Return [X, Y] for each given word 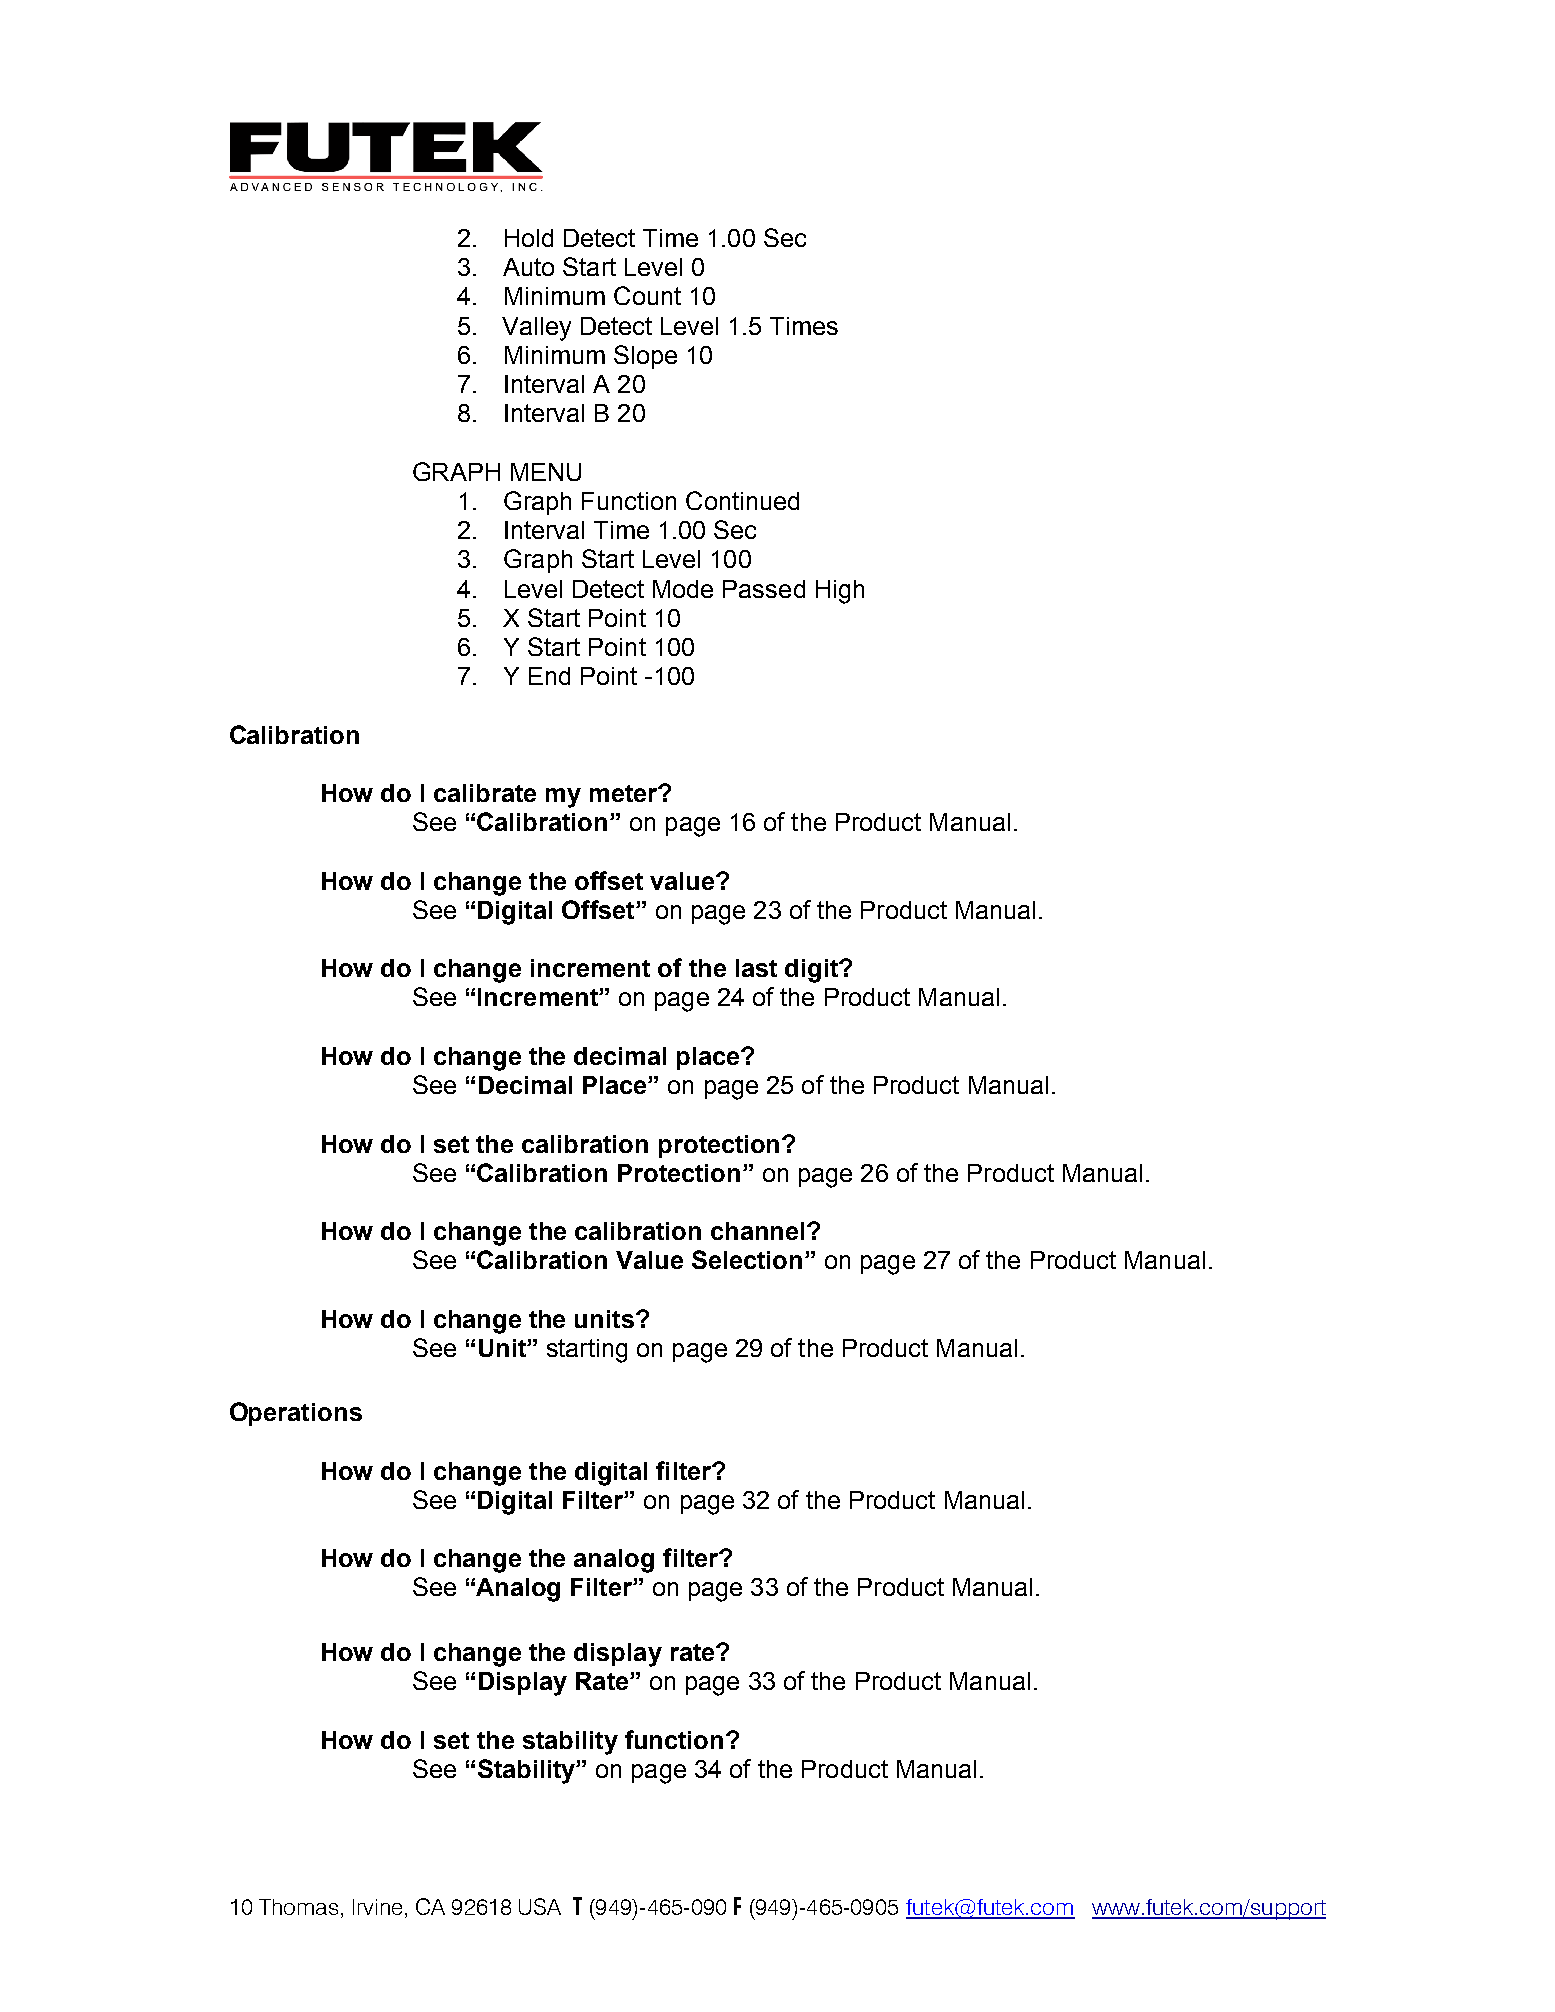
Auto [528, 267]
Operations [296, 1414]
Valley [536, 329]
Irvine [377, 1907]
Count [647, 295]
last [756, 968]
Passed [764, 589]
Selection [747, 1259]
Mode [683, 589]
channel [757, 1231]
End [549, 676]
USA [540, 1906]
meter [625, 793]
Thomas [298, 1907]
